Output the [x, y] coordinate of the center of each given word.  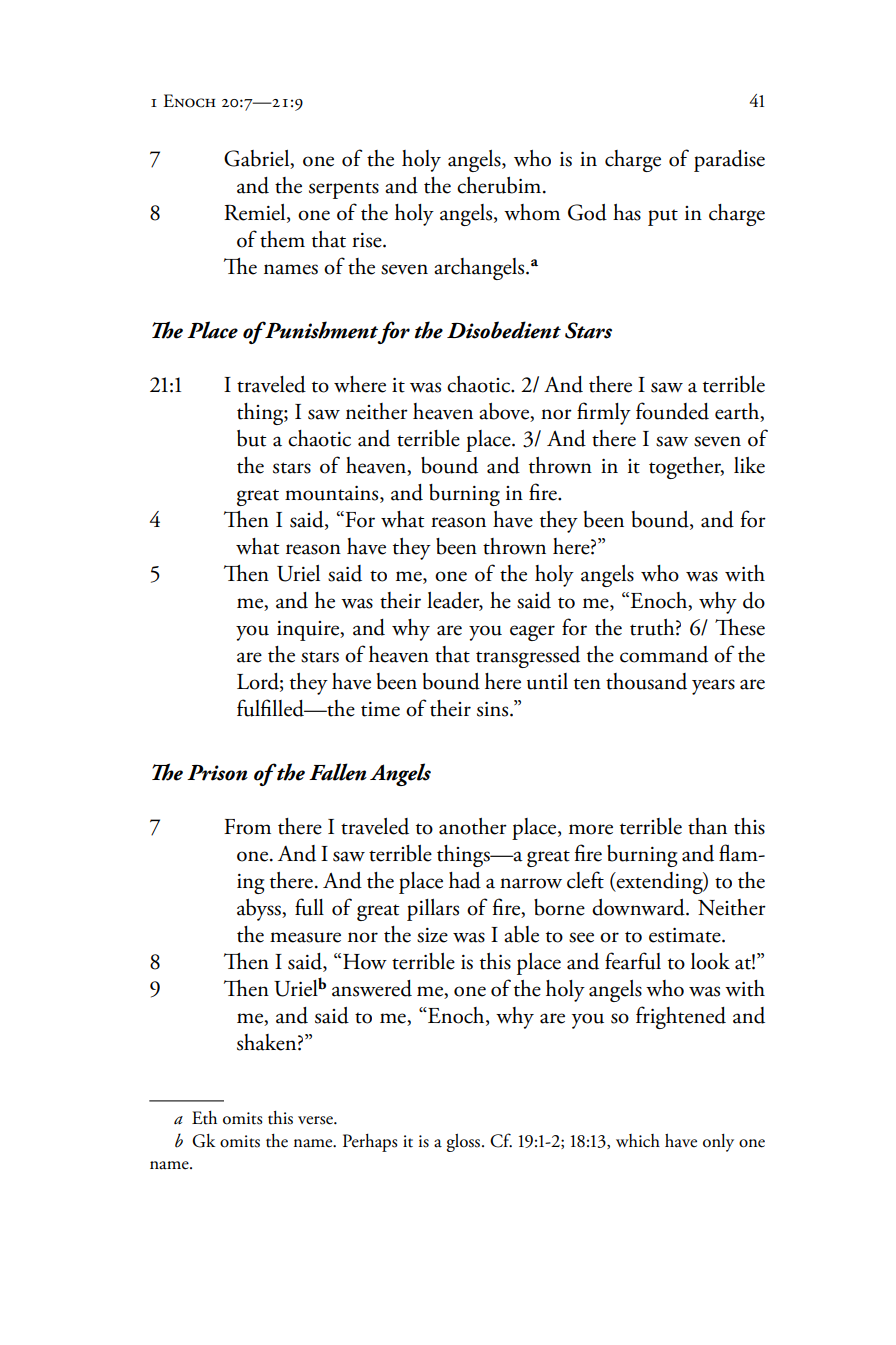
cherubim [500, 185]
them [282, 239]
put [663, 217]
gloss [465, 1143]
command [664, 654]
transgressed [528, 657]
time [380, 709]
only [718, 1143]
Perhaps [370, 1143]
